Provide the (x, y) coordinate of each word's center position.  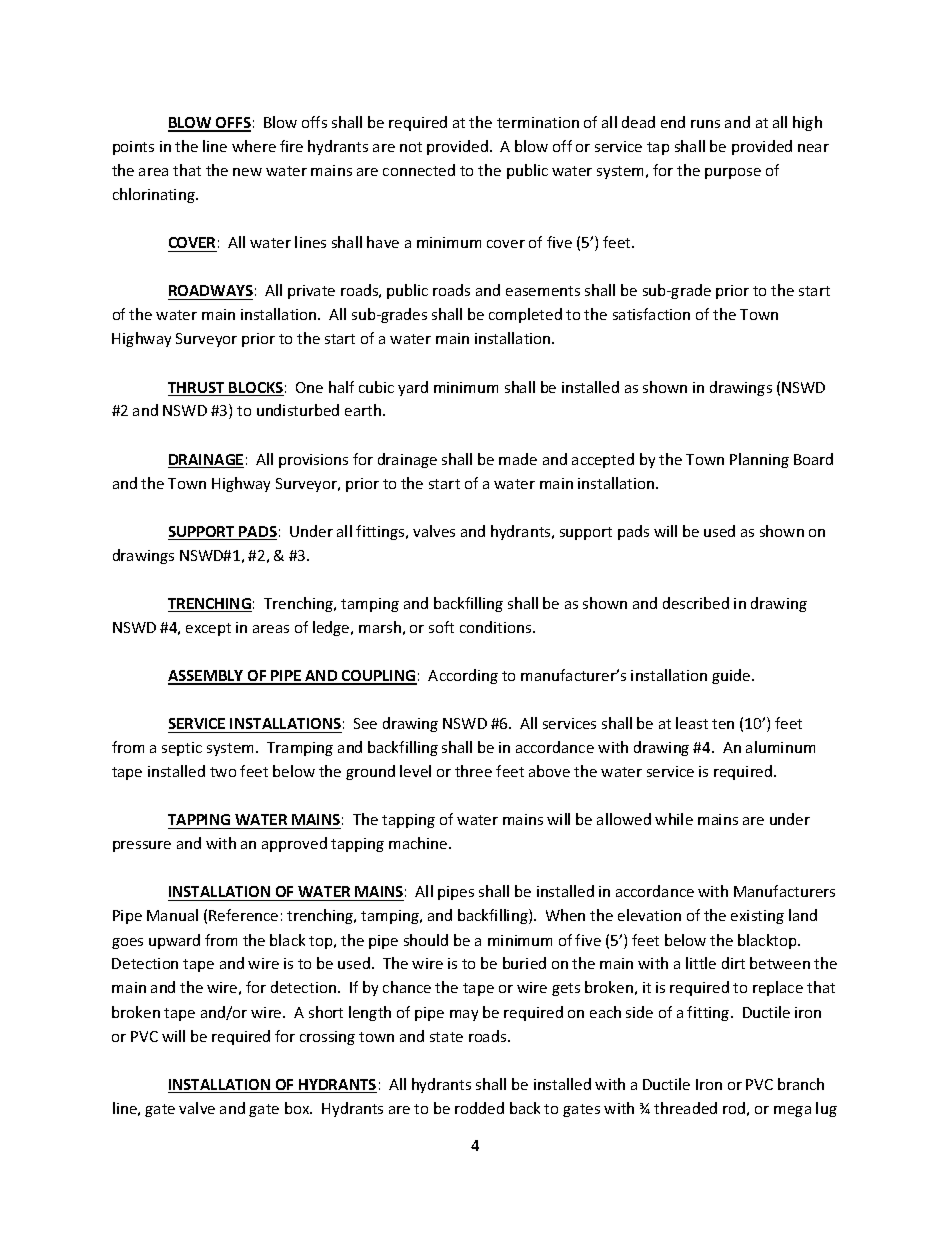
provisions (313, 461)
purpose (733, 173)
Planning (759, 460)
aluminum (780, 747)
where (254, 146)
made (518, 459)
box (298, 1108)
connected (419, 170)
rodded (479, 1108)
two (223, 772)
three (473, 771)
